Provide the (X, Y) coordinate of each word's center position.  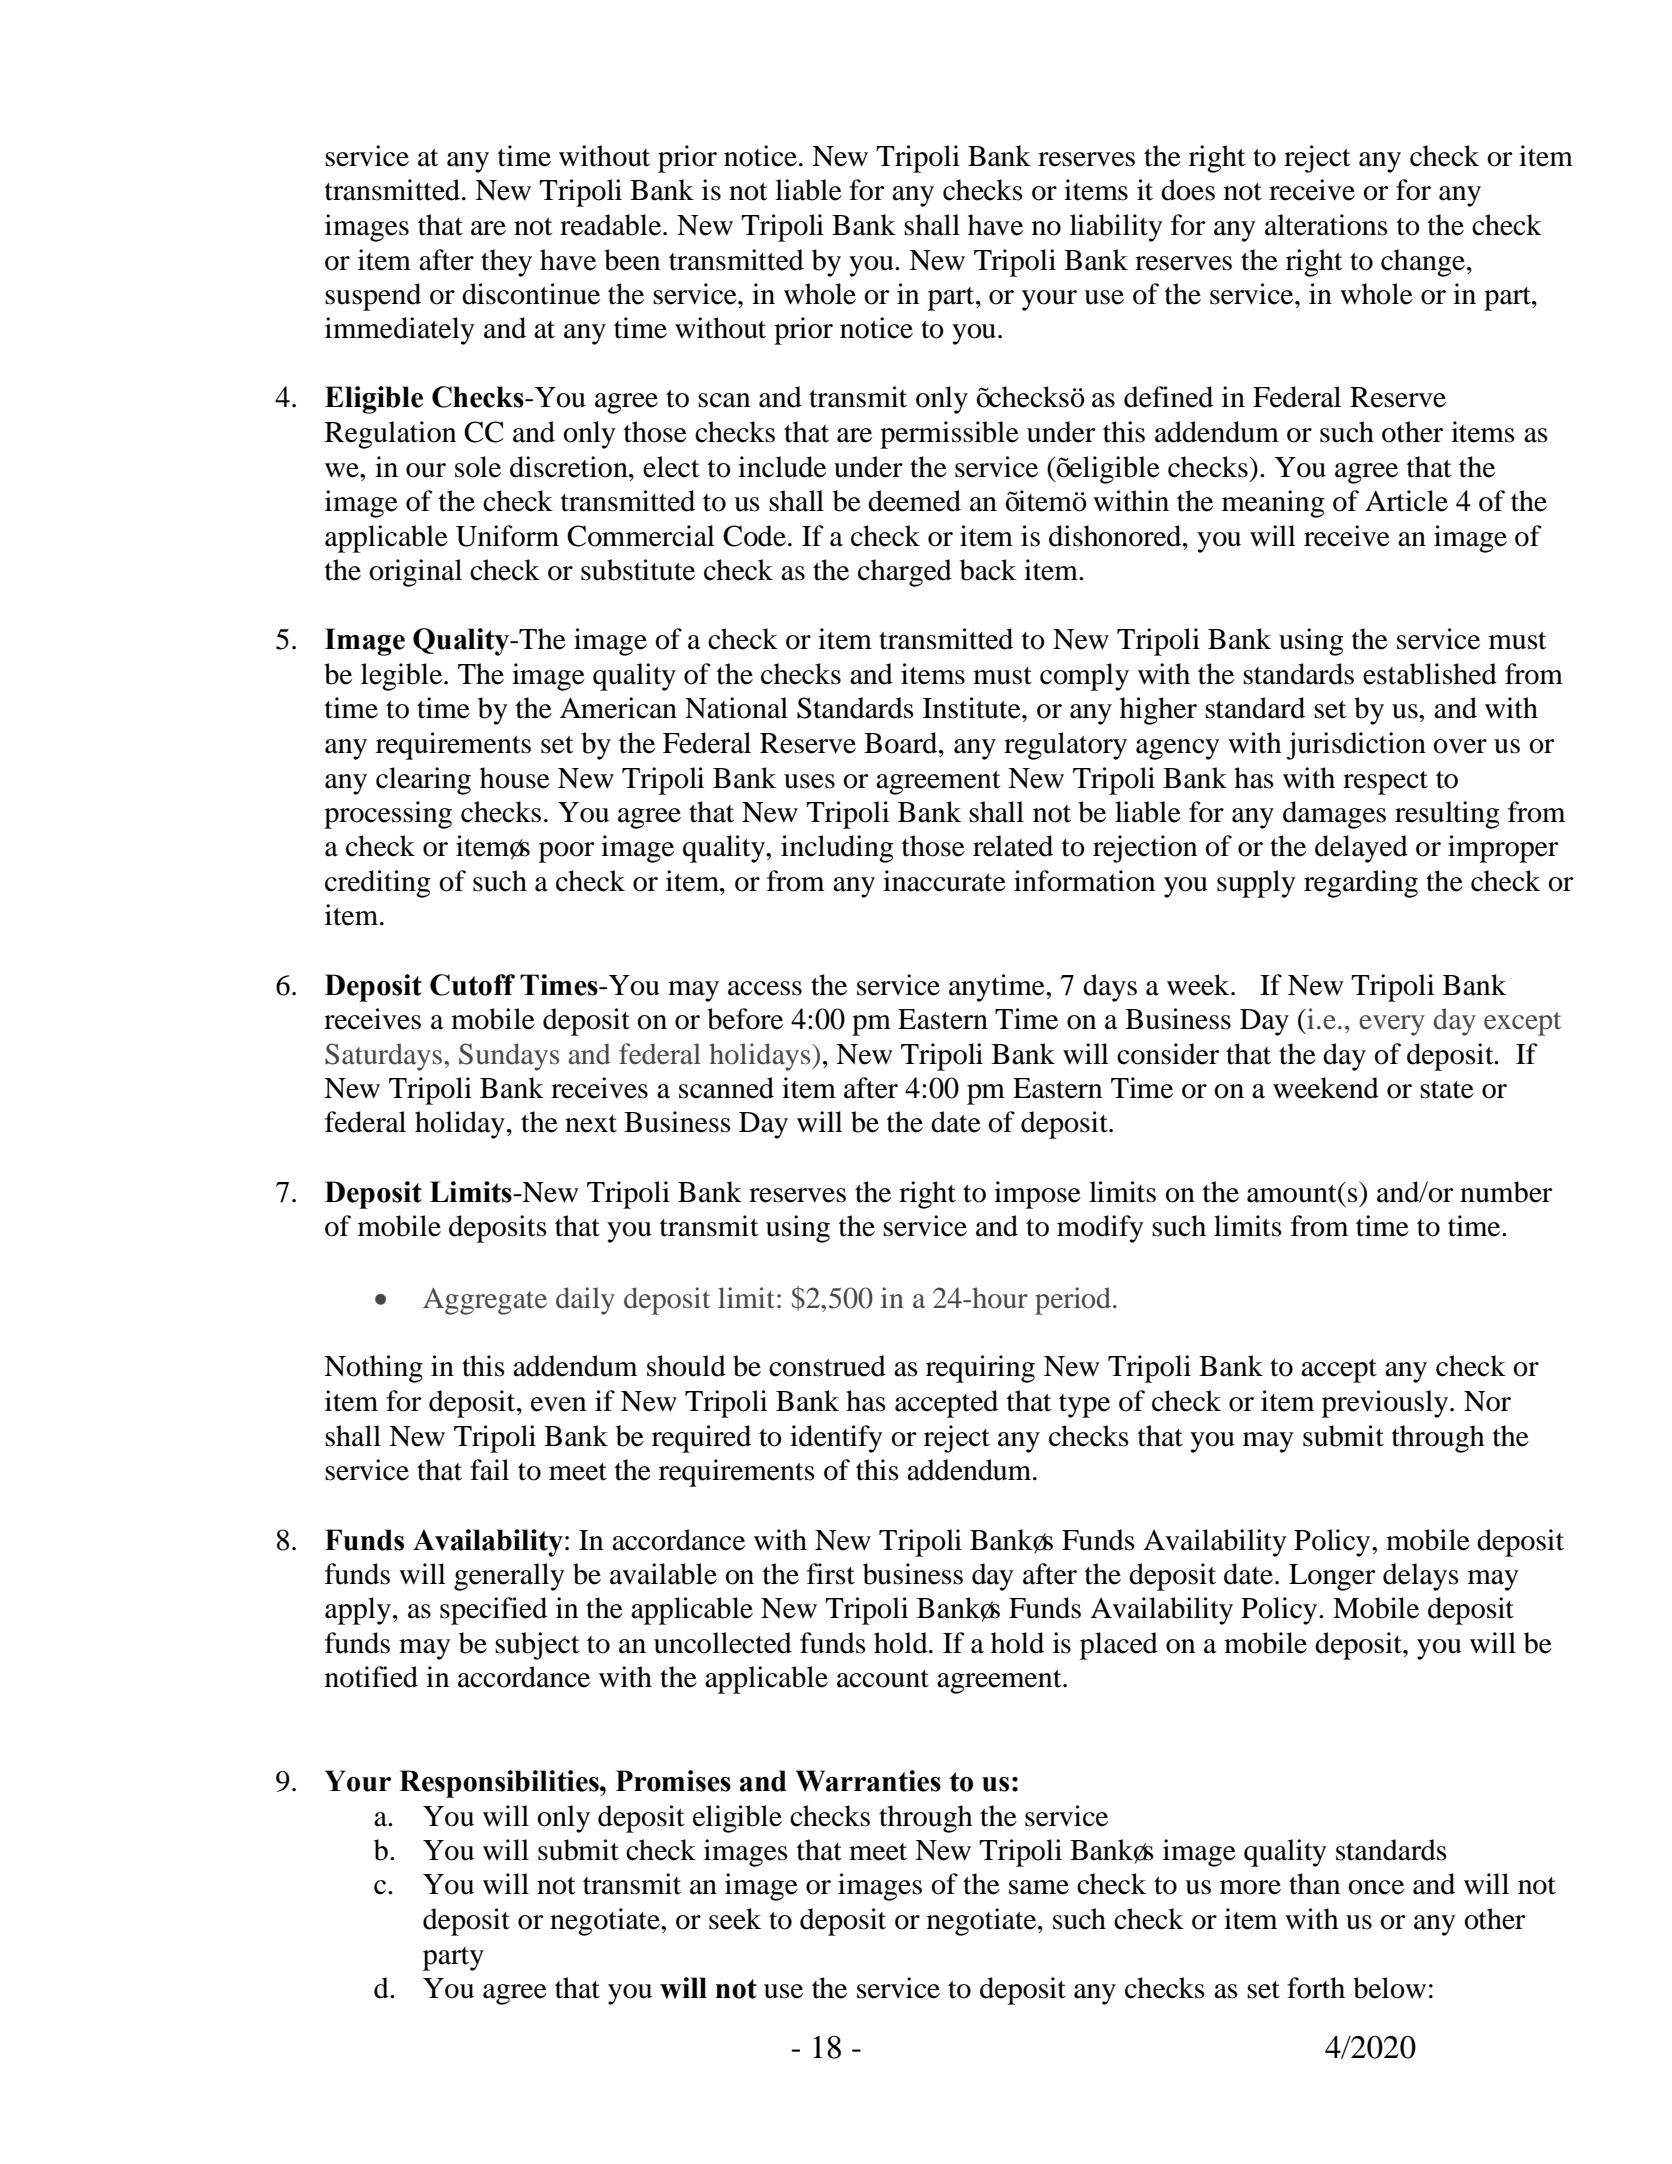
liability (1116, 228)
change (1424, 263)
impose (1037, 1195)
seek (735, 1919)
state (1447, 1090)
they (506, 263)
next (591, 1124)
